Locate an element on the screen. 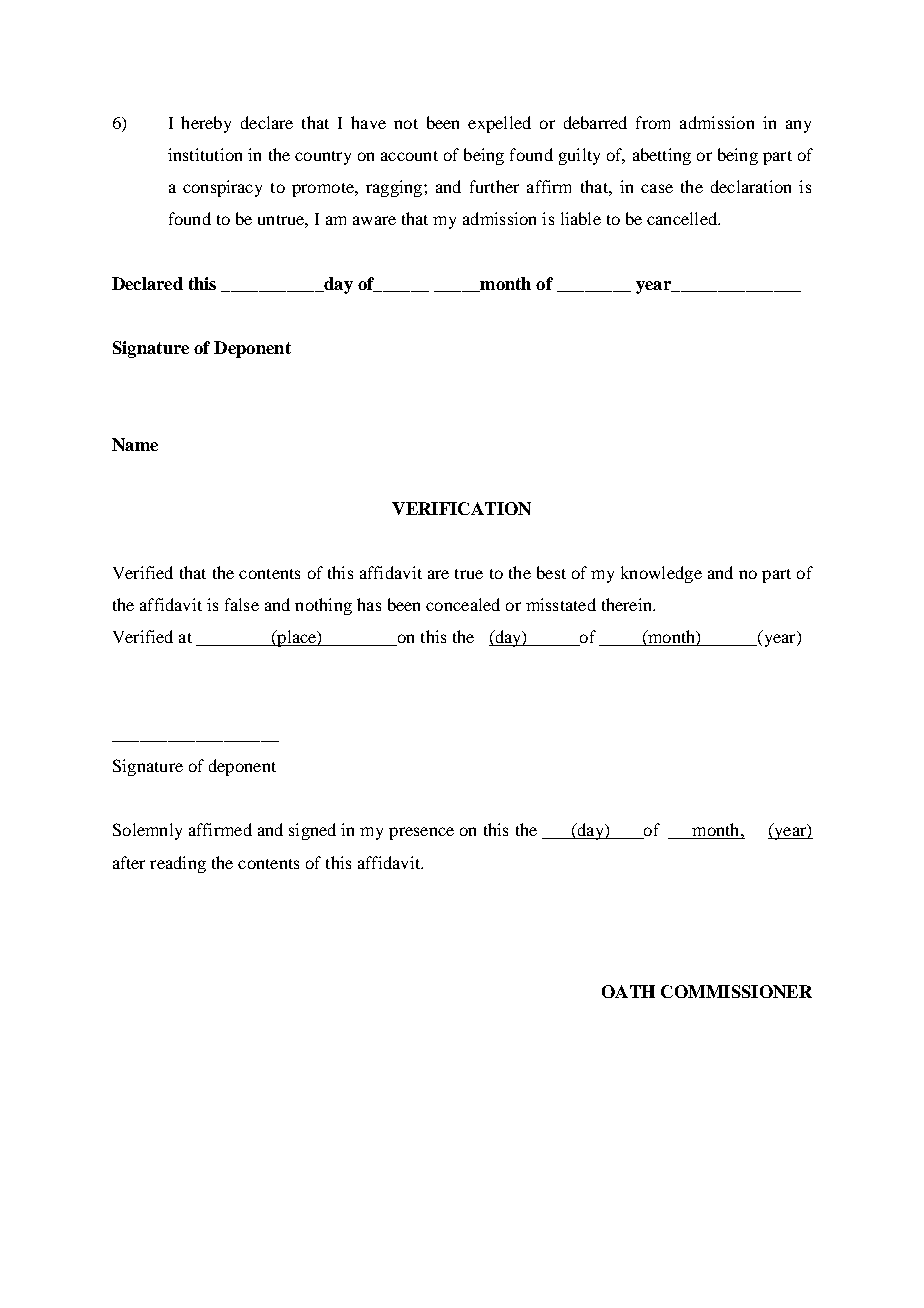 This screenshot has width=924, height=1308. institution is located at coordinates (205, 154).
